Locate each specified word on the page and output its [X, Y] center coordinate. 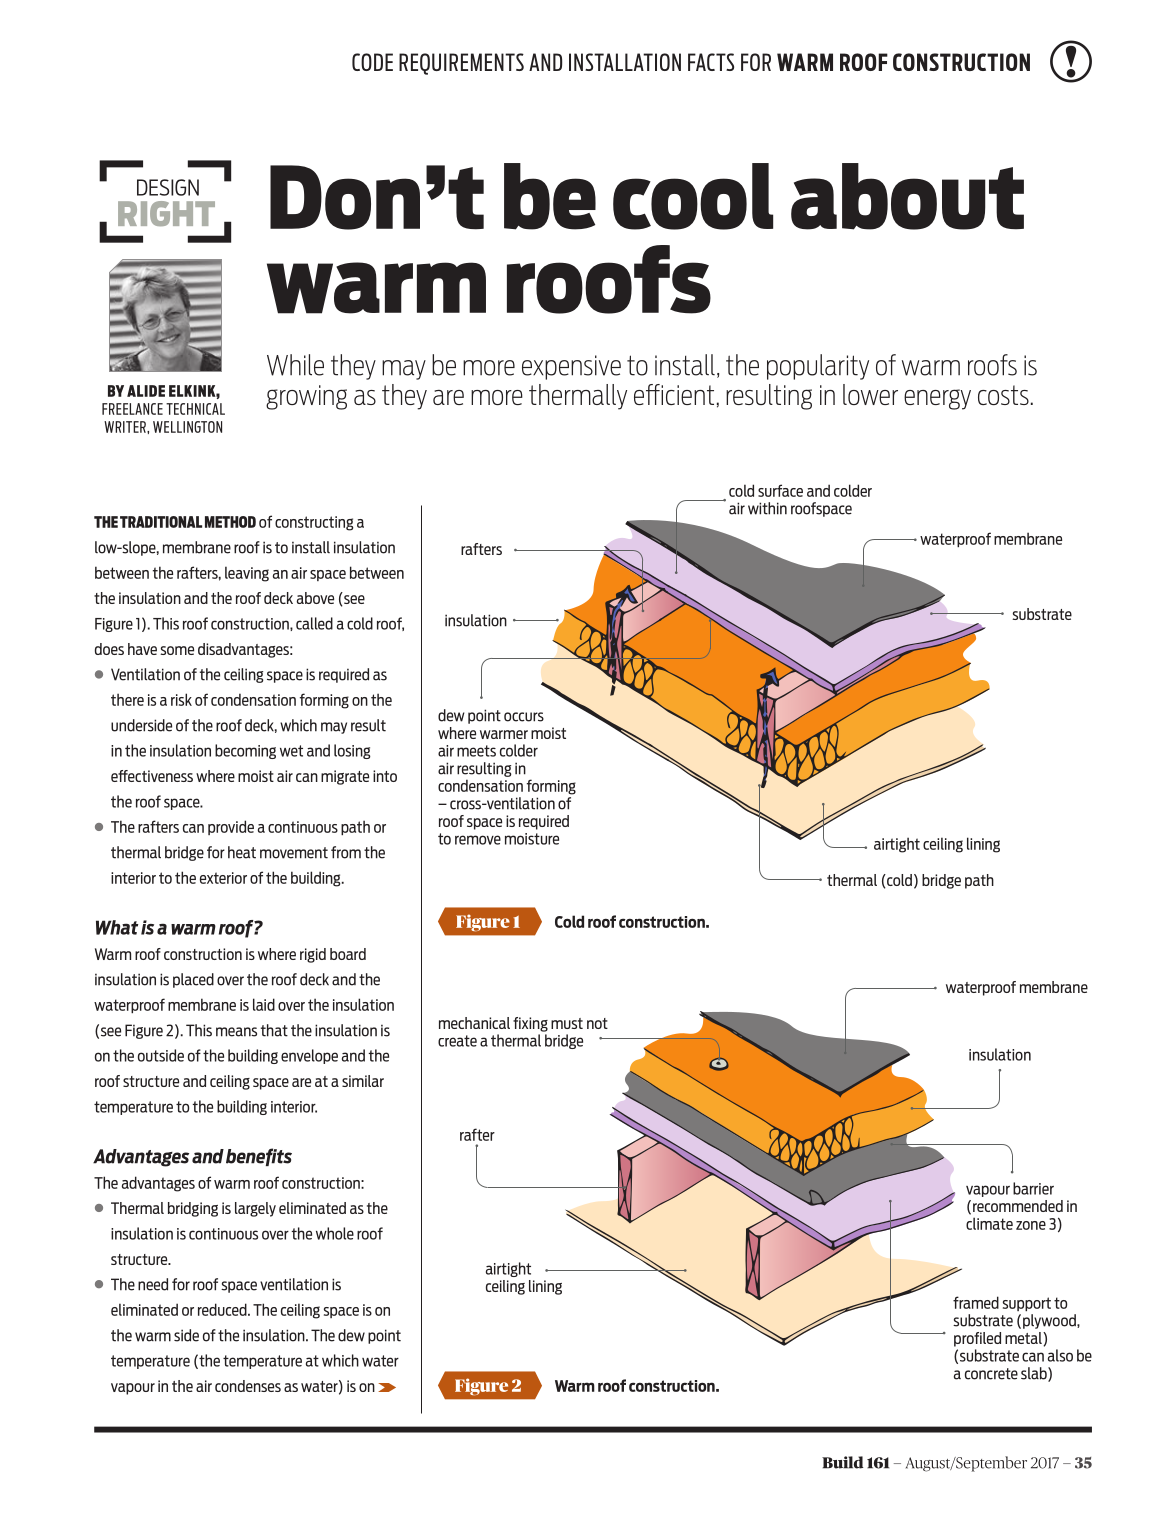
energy [937, 399]
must [567, 1023]
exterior [223, 878]
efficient [674, 394]
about [907, 196]
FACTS [711, 62]
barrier [1033, 1188]
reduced [223, 1309]
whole [335, 1233]
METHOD [230, 522]
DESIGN [168, 187]
